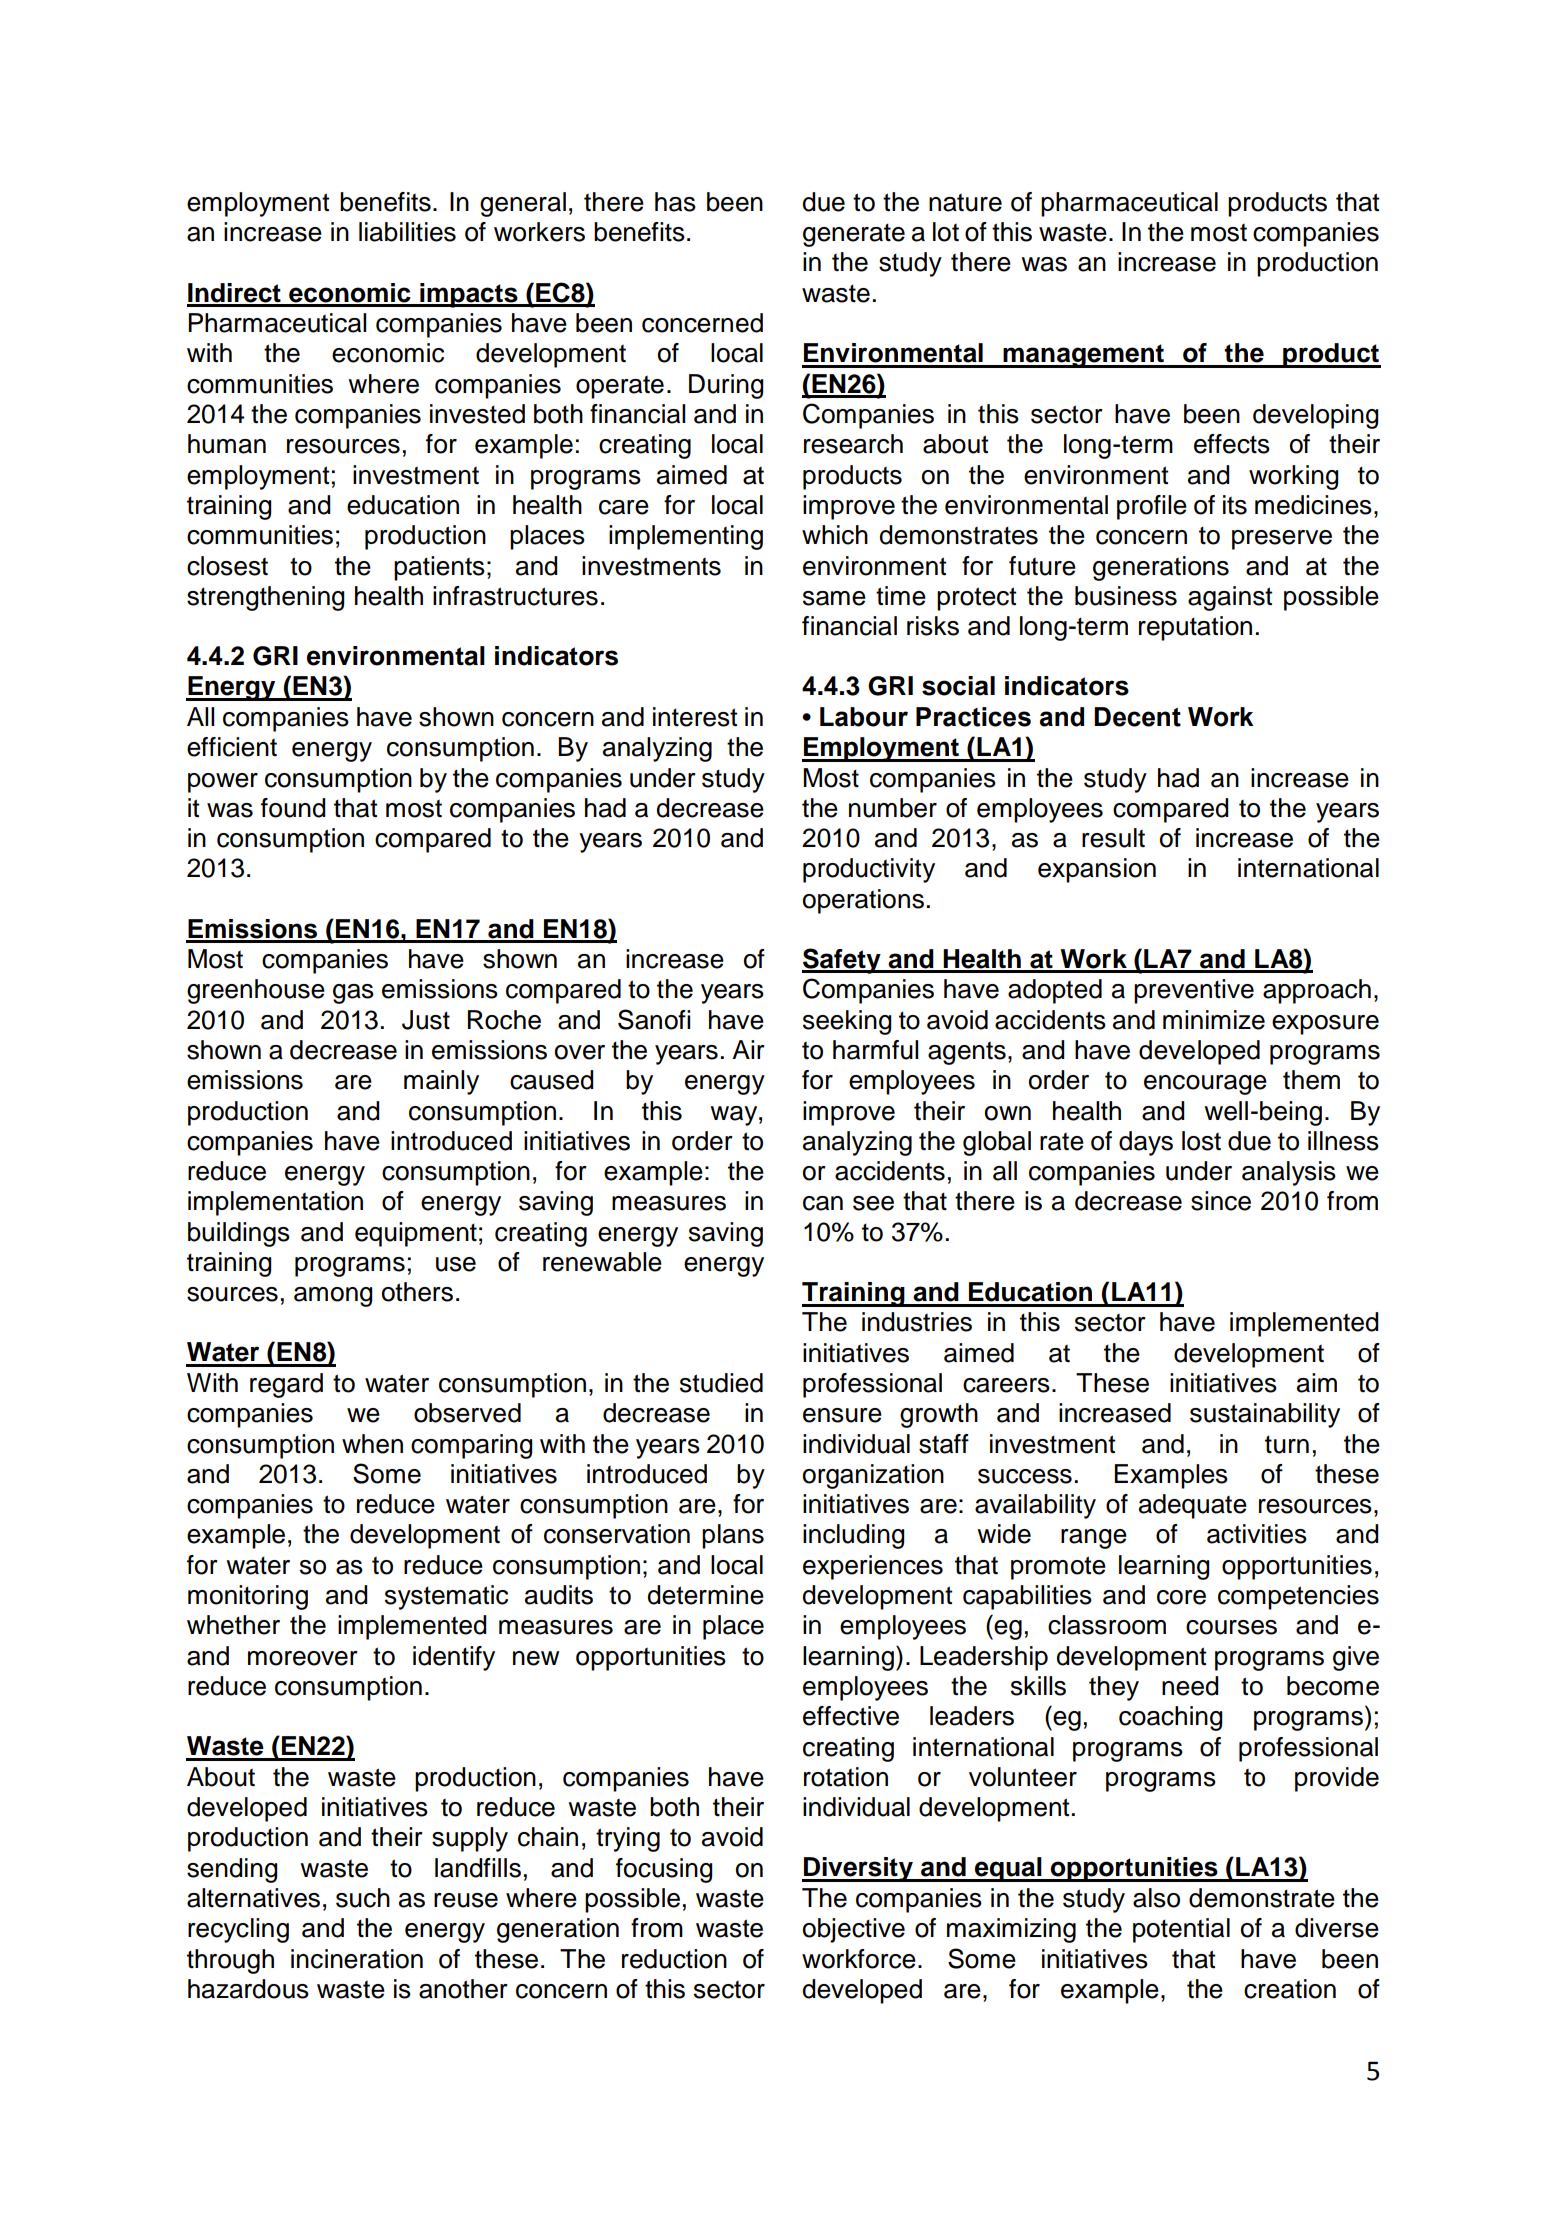  Describe the element at coordinates (407, 232) in the page. I see `liabilities` at that location.
